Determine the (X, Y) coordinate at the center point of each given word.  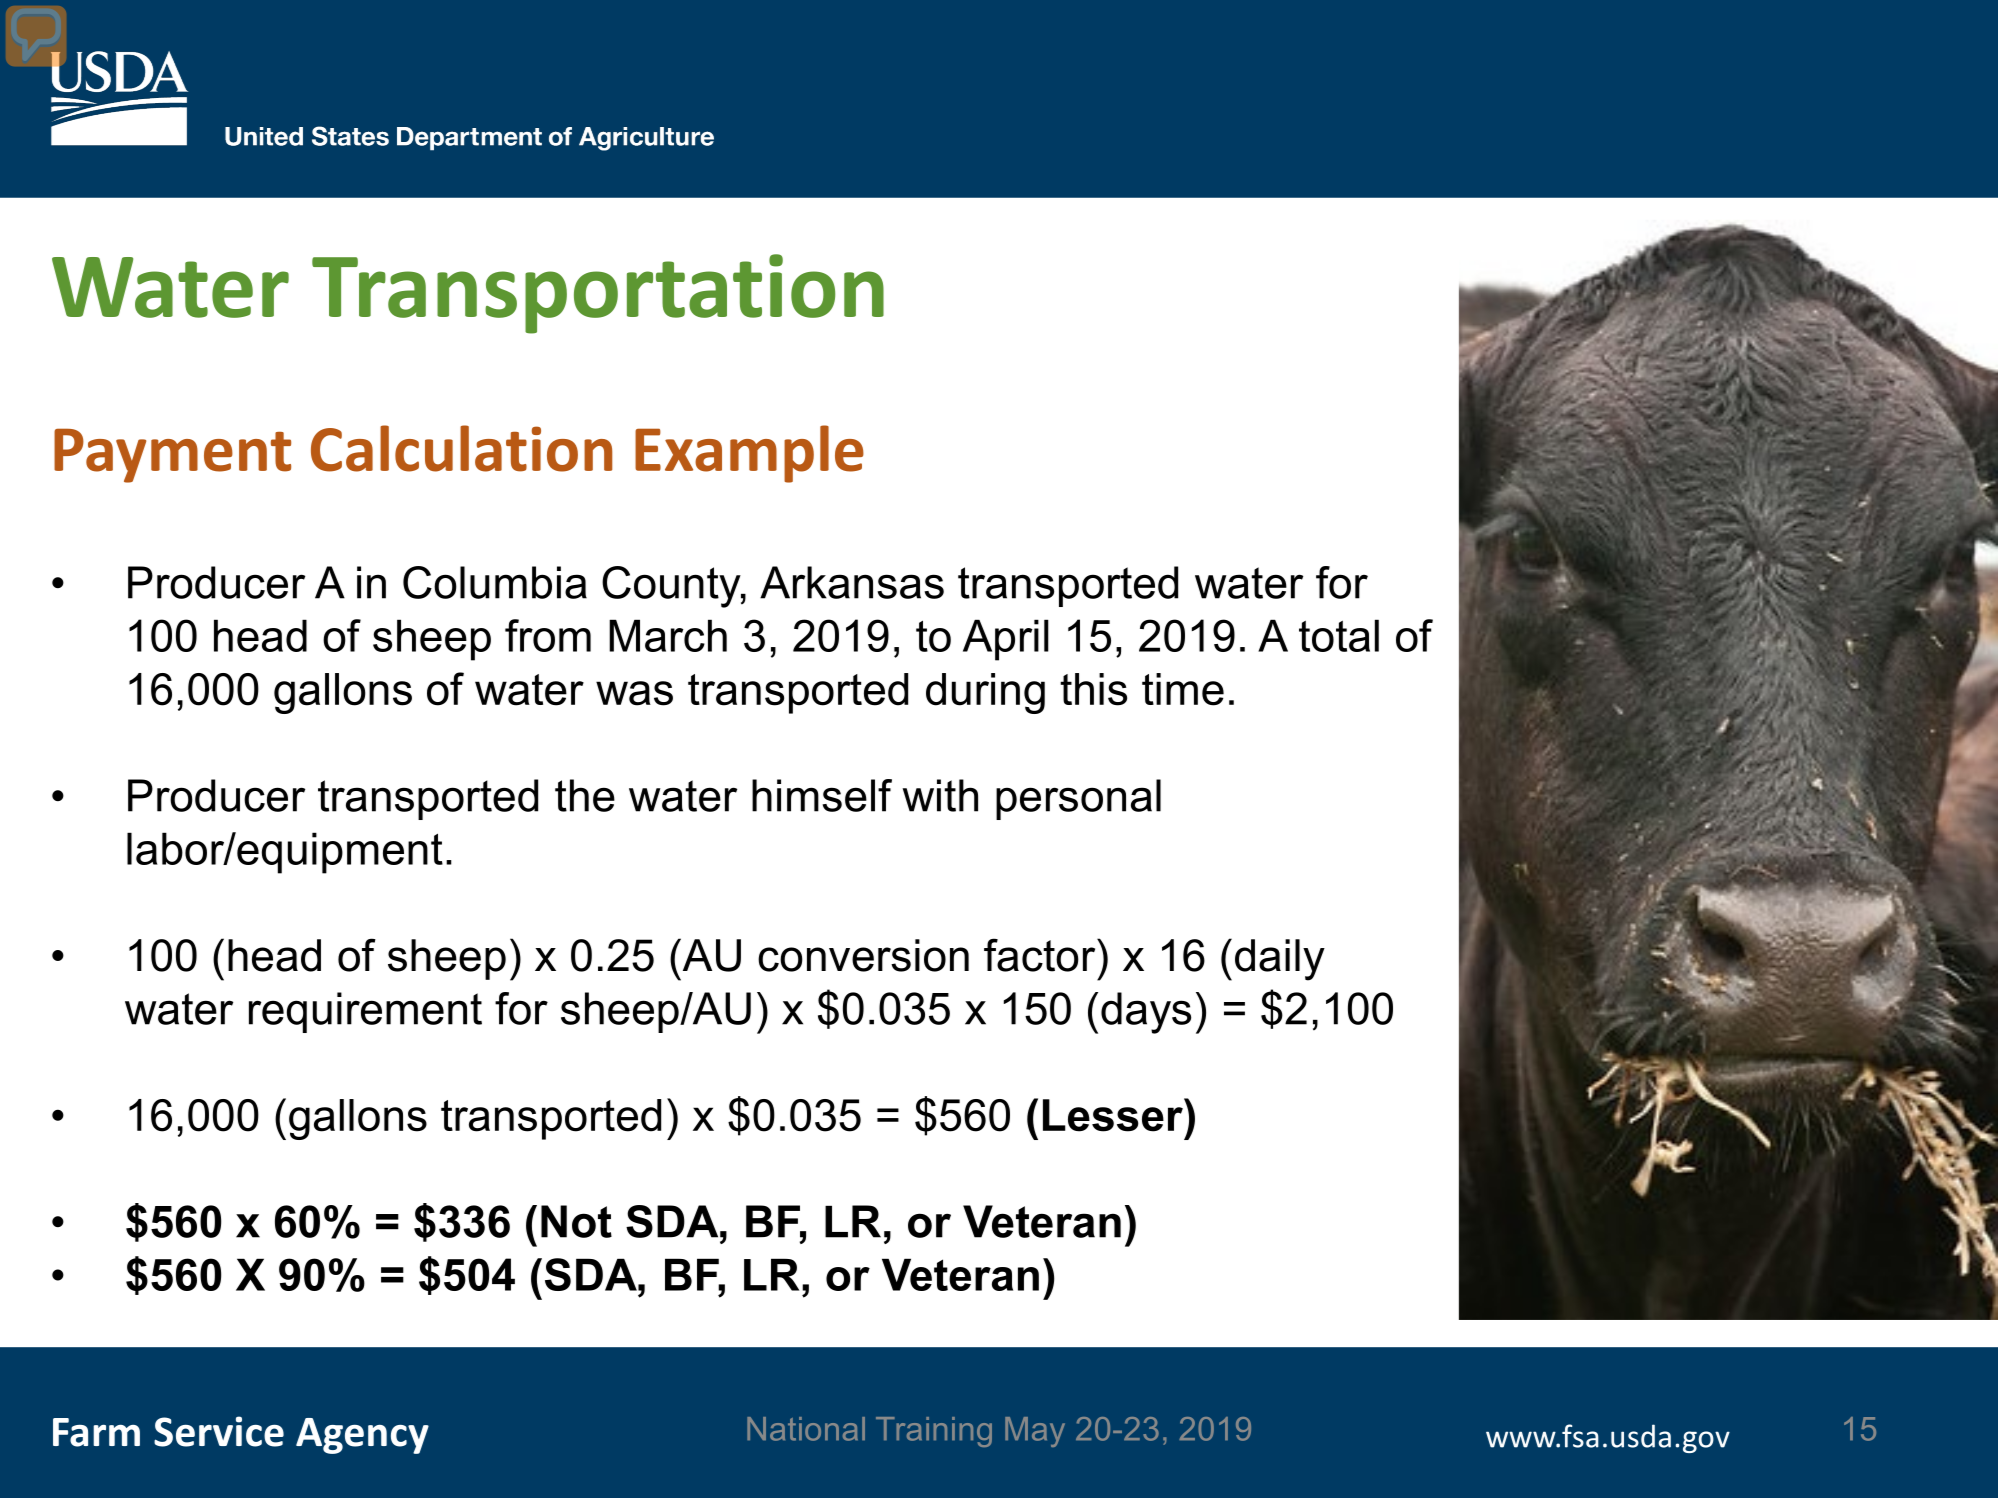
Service (219, 1431)
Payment (172, 455)
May (1035, 1432)
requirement (365, 1012)
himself (822, 795)
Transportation (598, 294)
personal (1078, 799)
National (806, 1429)
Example (749, 454)
